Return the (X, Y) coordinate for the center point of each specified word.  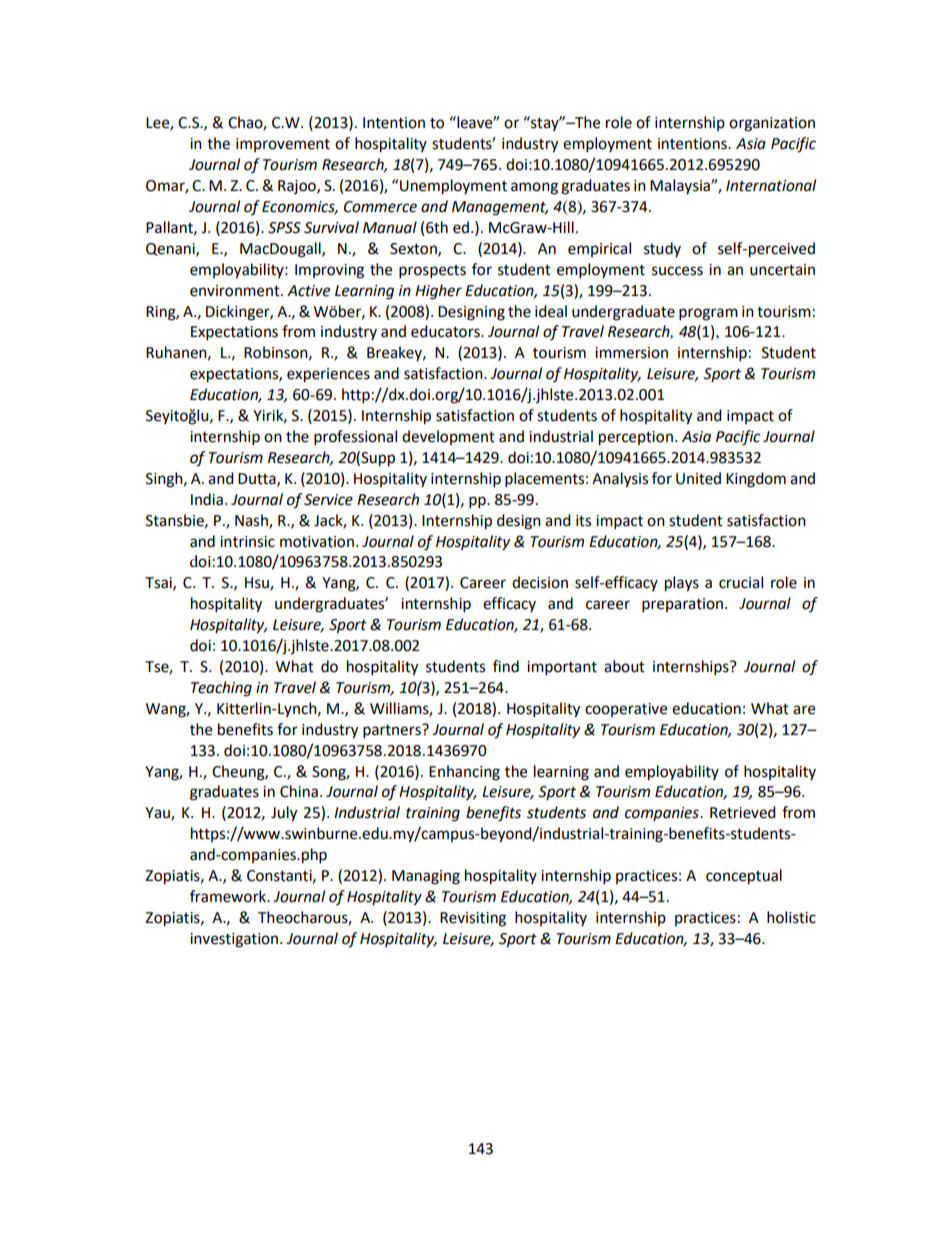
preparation (682, 605)
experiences (328, 375)
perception (636, 438)
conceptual (744, 877)
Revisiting (473, 919)
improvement (283, 145)
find (506, 666)
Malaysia (681, 186)
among (534, 188)
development (448, 437)
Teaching (221, 689)
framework (229, 896)
